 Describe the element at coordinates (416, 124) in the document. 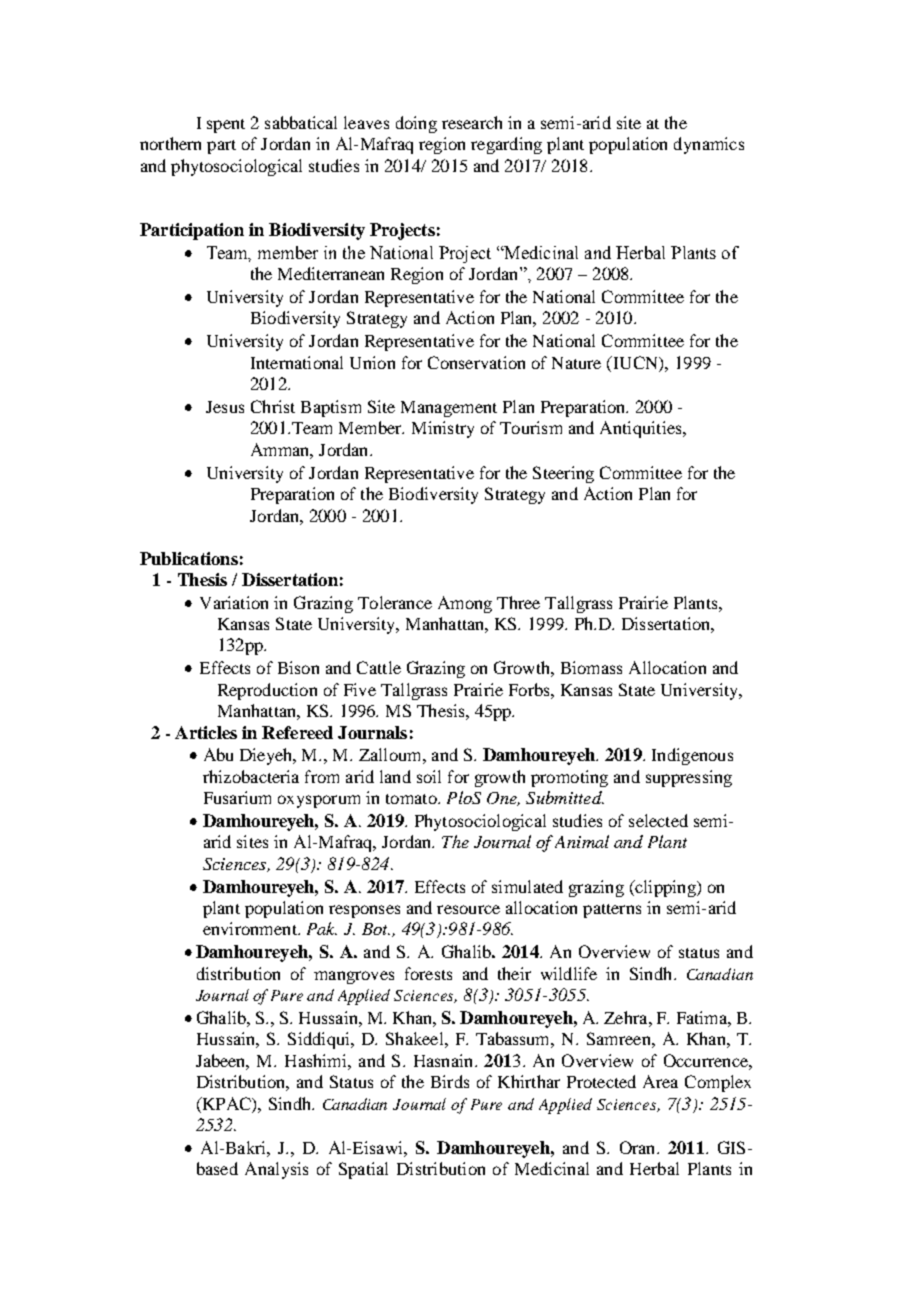

I see `doing` at that location.
